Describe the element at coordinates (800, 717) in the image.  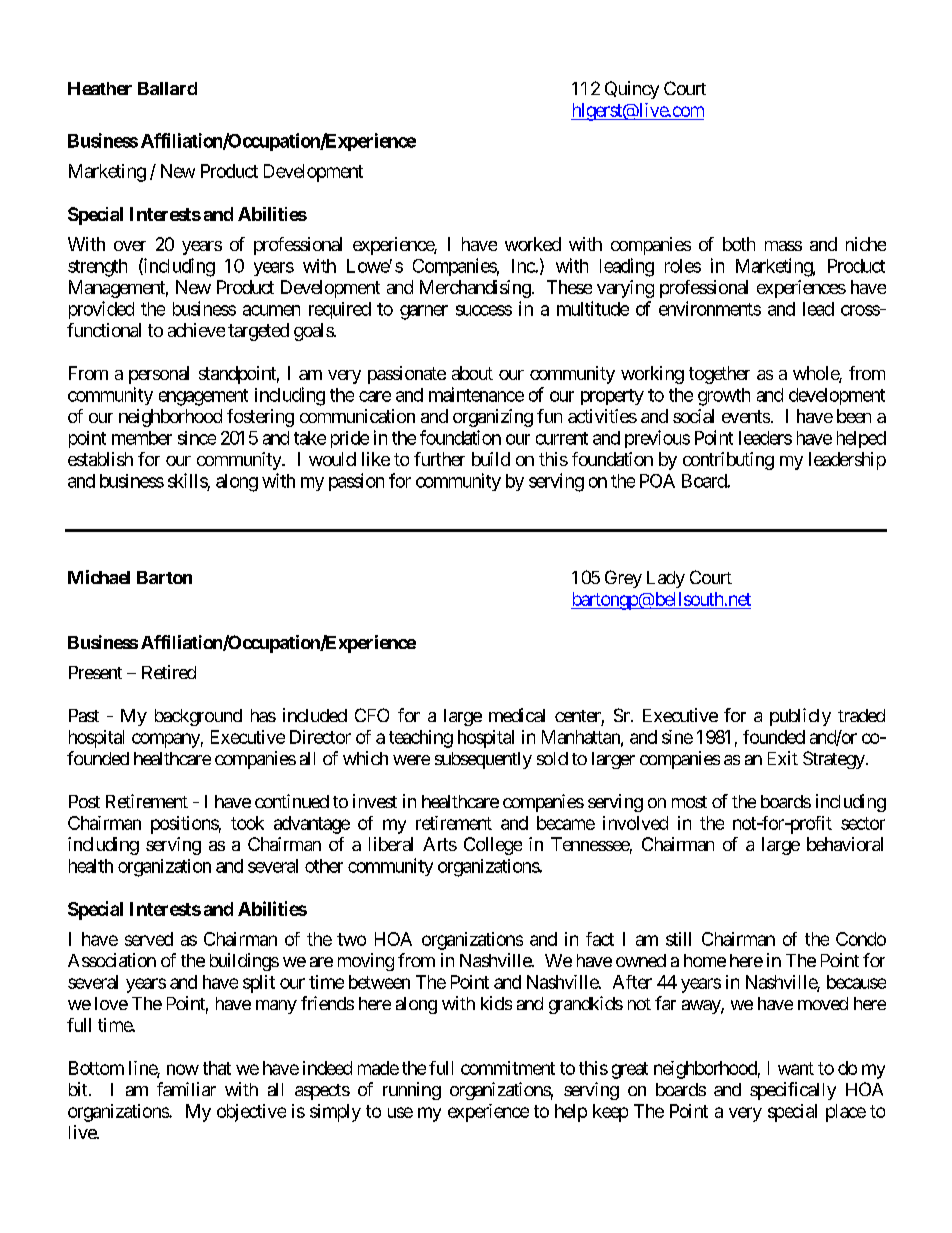
I see `publicly` at that location.
